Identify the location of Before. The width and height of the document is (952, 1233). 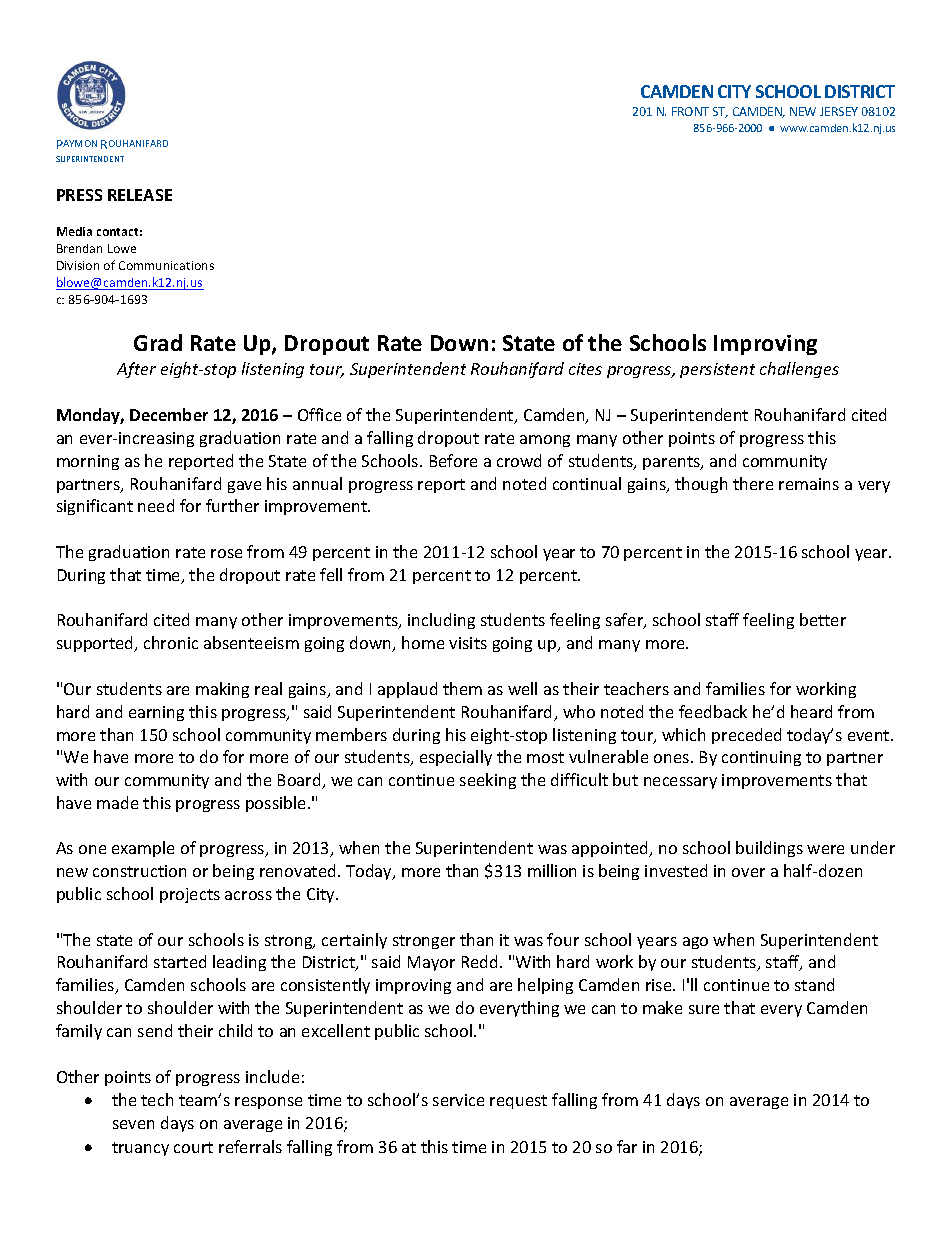
(453, 460).
